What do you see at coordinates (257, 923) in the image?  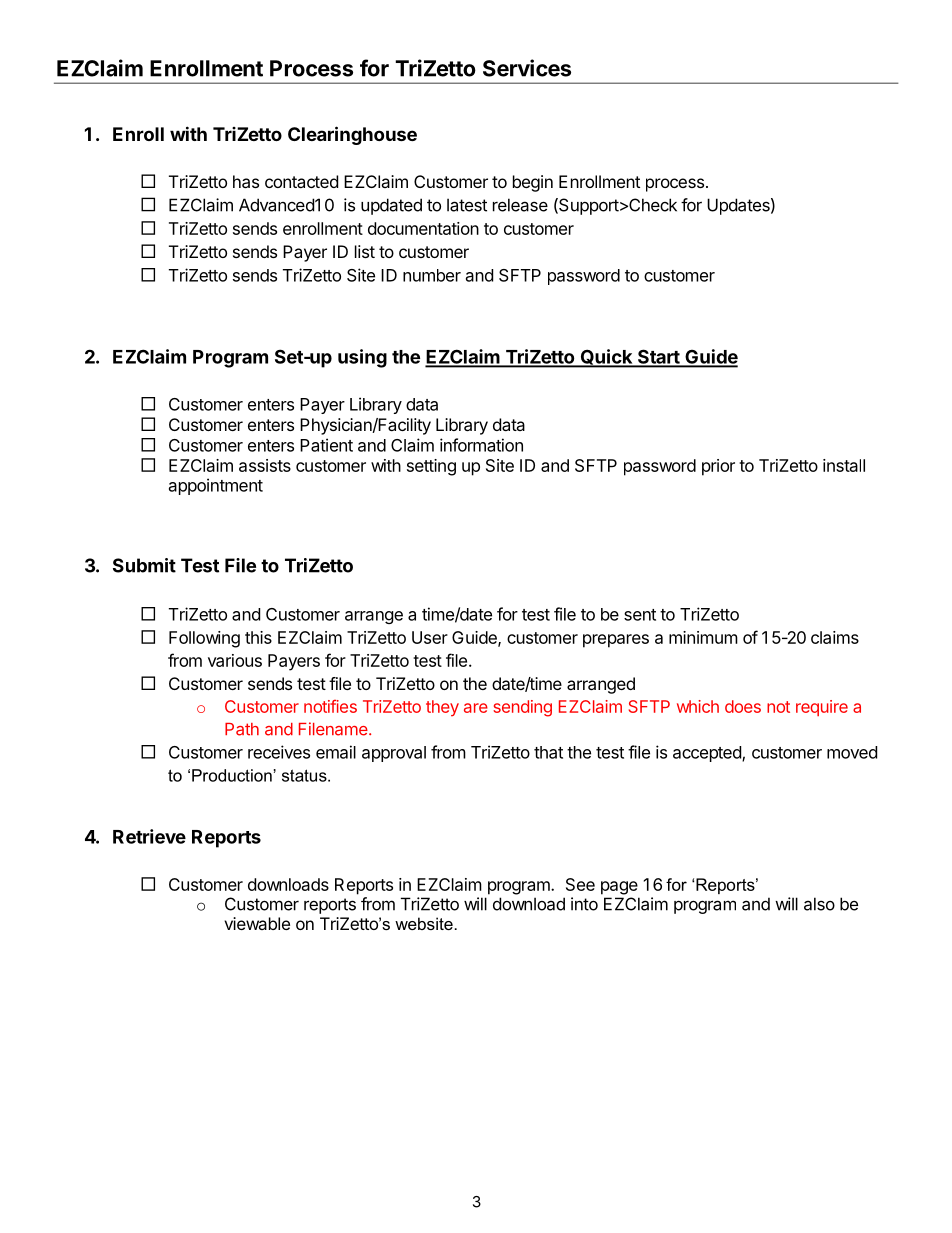 I see `viewable` at bounding box center [257, 923].
